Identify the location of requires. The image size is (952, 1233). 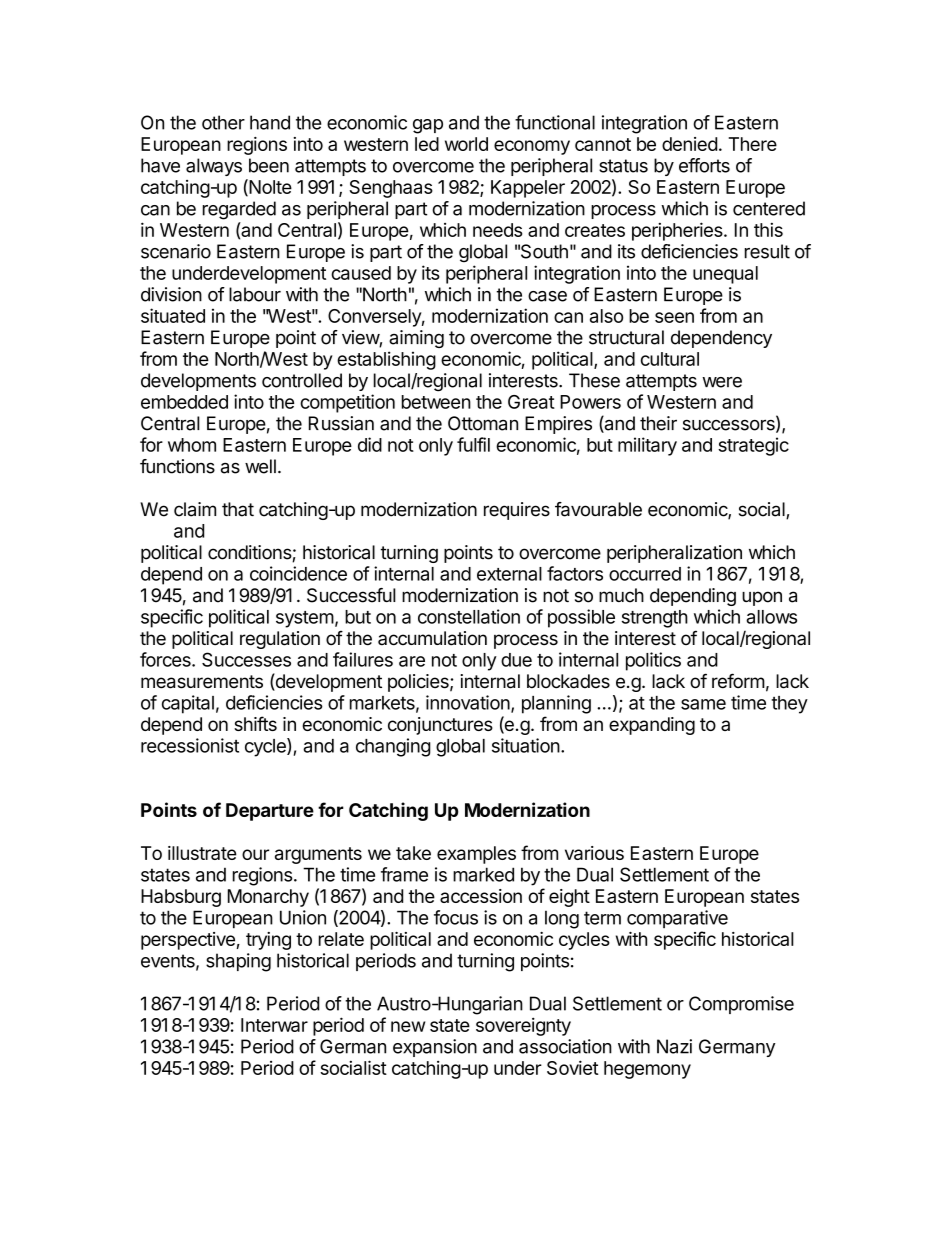
(517, 511).
